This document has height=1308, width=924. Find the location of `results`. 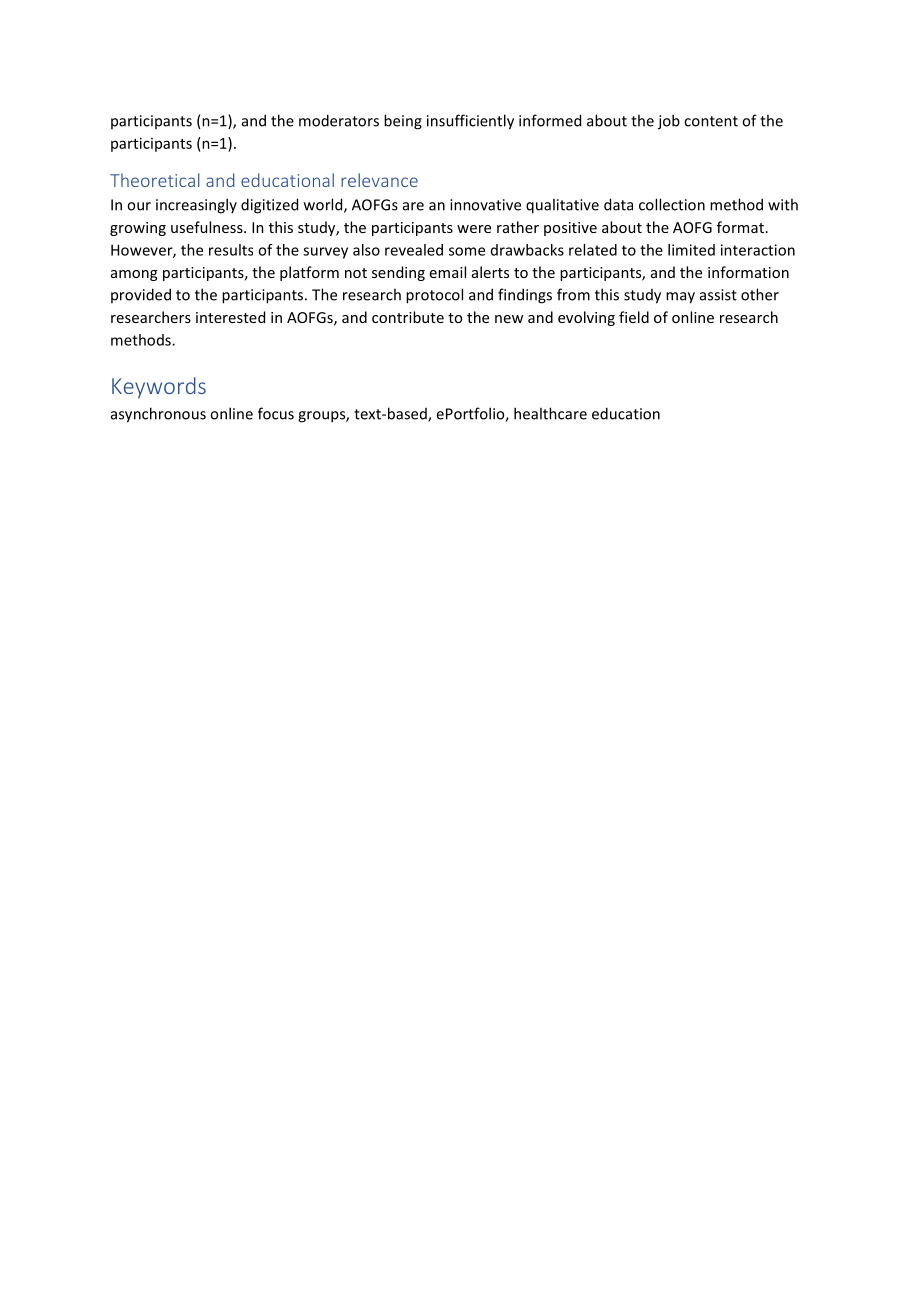

results is located at coordinates (231, 250).
